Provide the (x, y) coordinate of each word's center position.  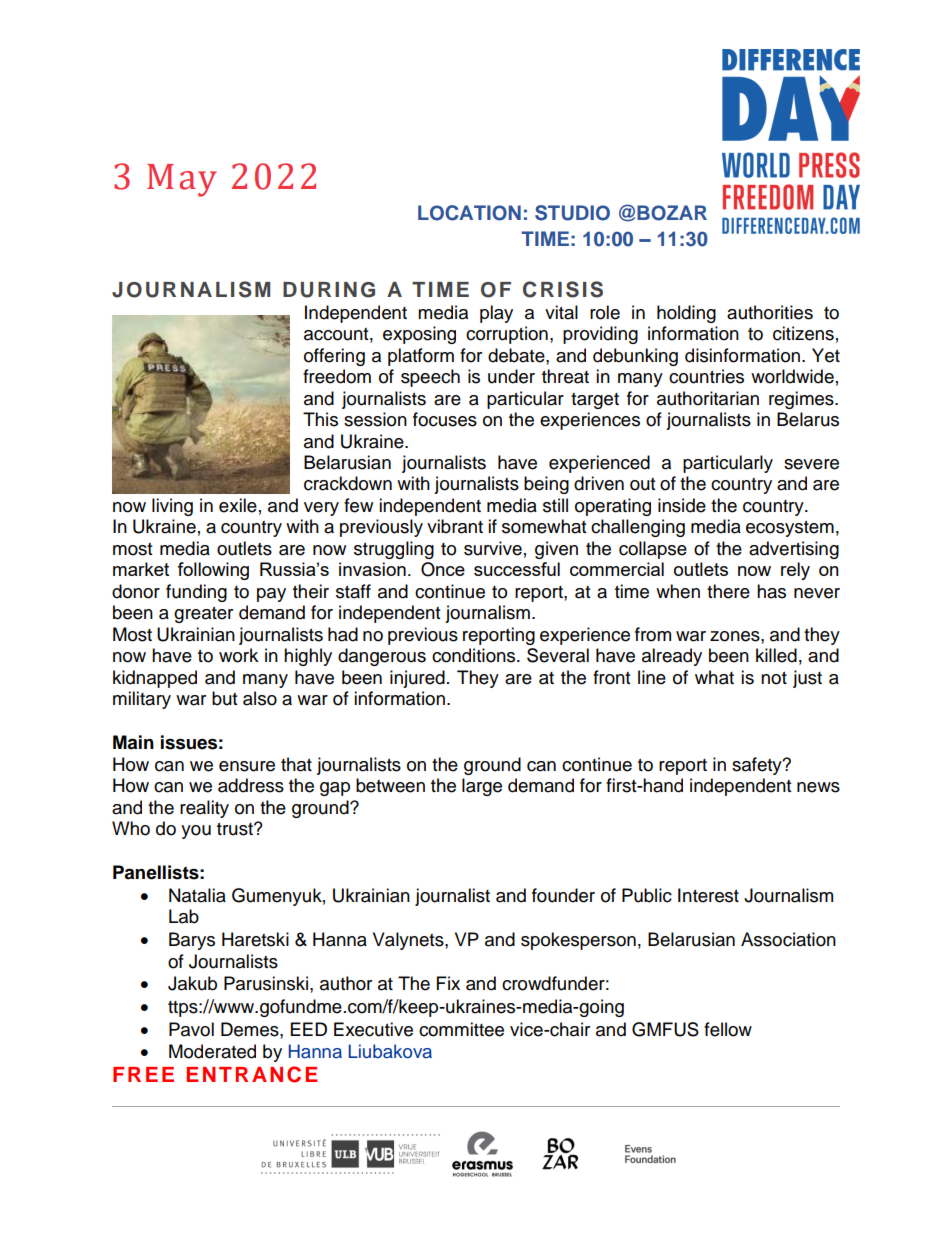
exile (238, 505)
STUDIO (572, 213)
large (482, 787)
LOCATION (469, 213)
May (182, 180)
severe (811, 464)
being (546, 485)
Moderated (212, 1051)
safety (758, 766)
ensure (247, 766)
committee (461, 1029)
